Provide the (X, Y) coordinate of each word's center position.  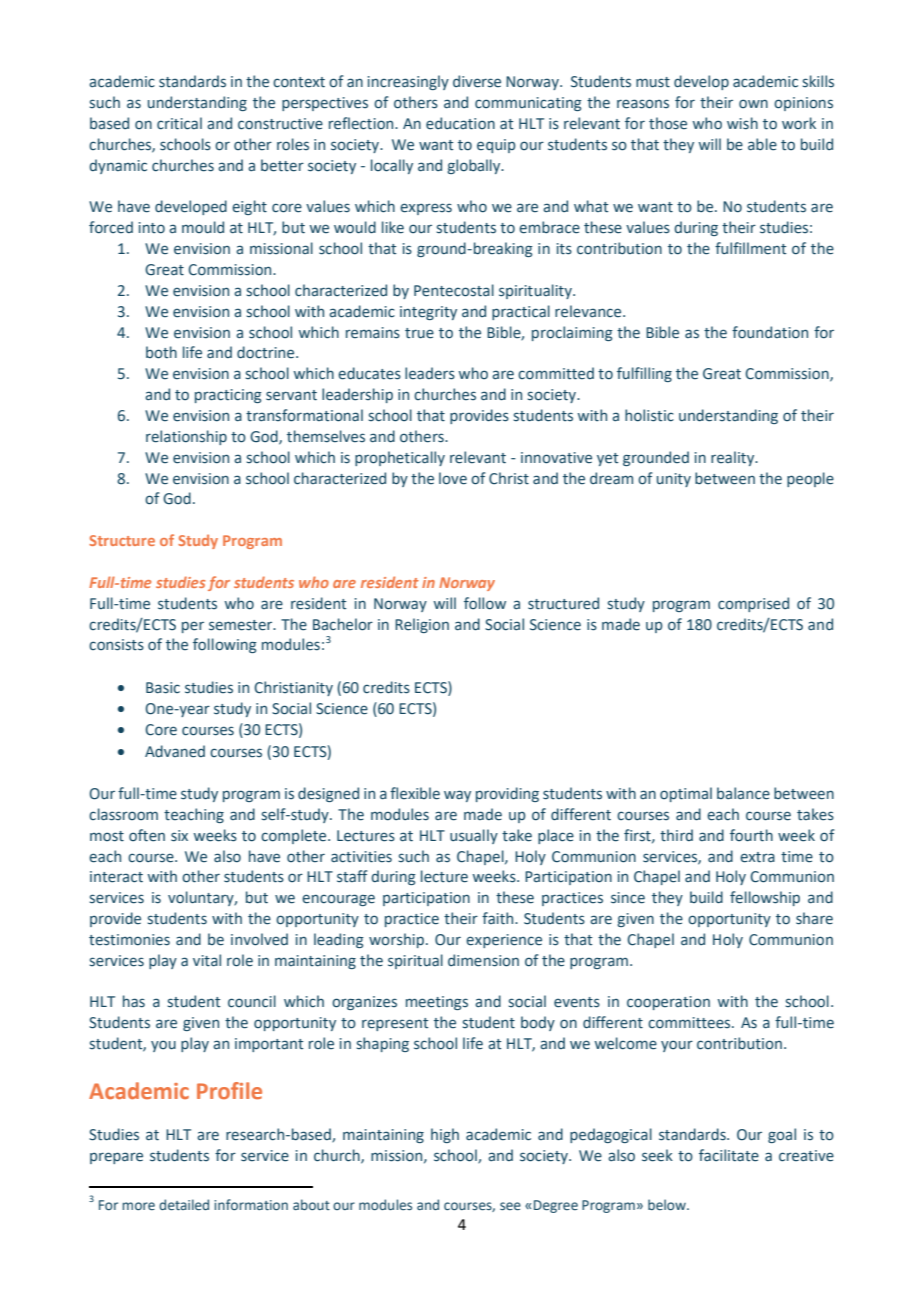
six (179, 836)
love (453, 478)
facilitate (729, 1155)
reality (734, 458)
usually (474, 836)
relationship (186, 437)
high (445, 1135)
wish (742, 123)
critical (179, 123)
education (460, 123)
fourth (751, 835)
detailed (184, 1205)
